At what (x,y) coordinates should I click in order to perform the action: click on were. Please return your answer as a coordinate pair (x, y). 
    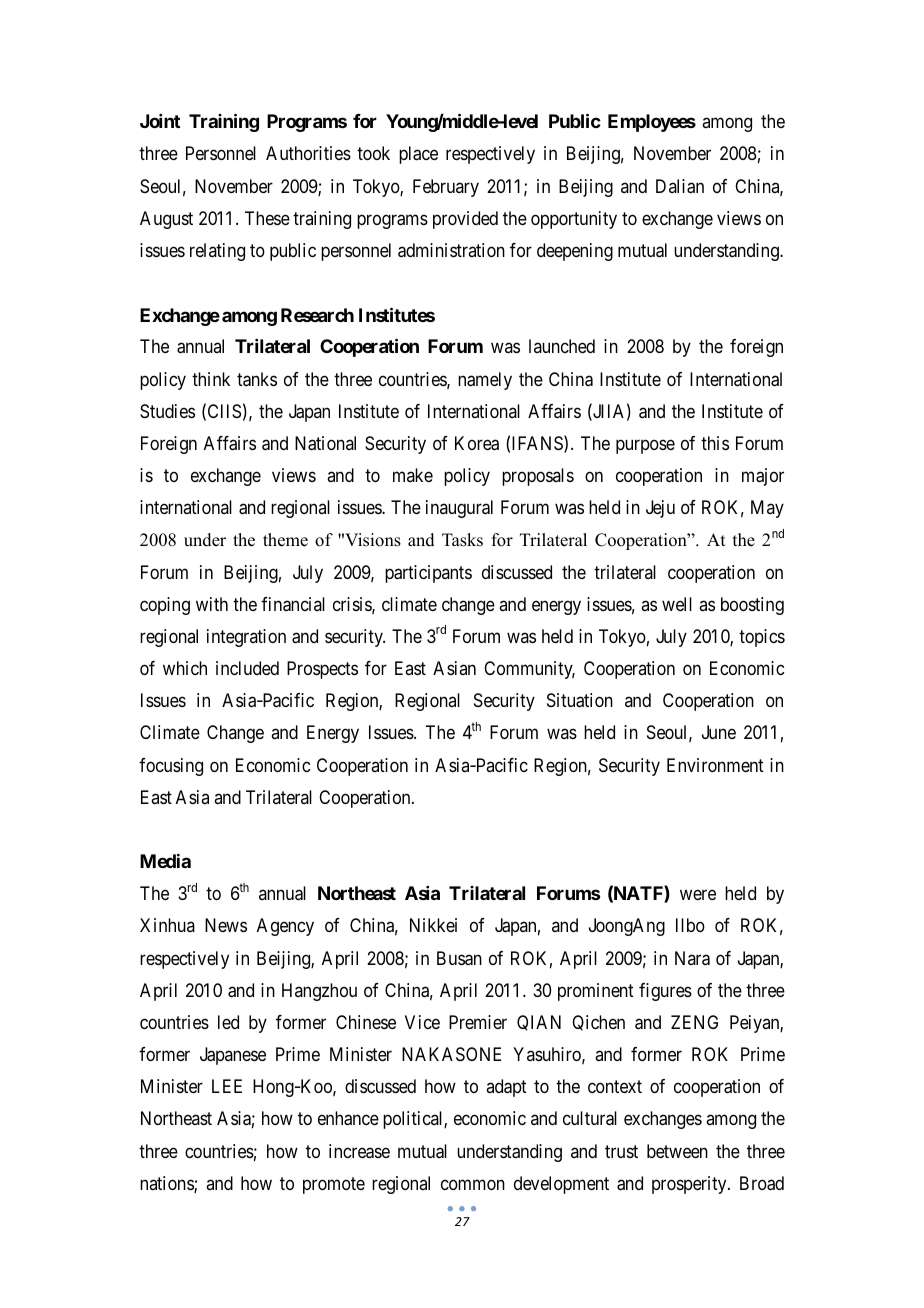
    Looking at the image, I should click on (698, 895).
